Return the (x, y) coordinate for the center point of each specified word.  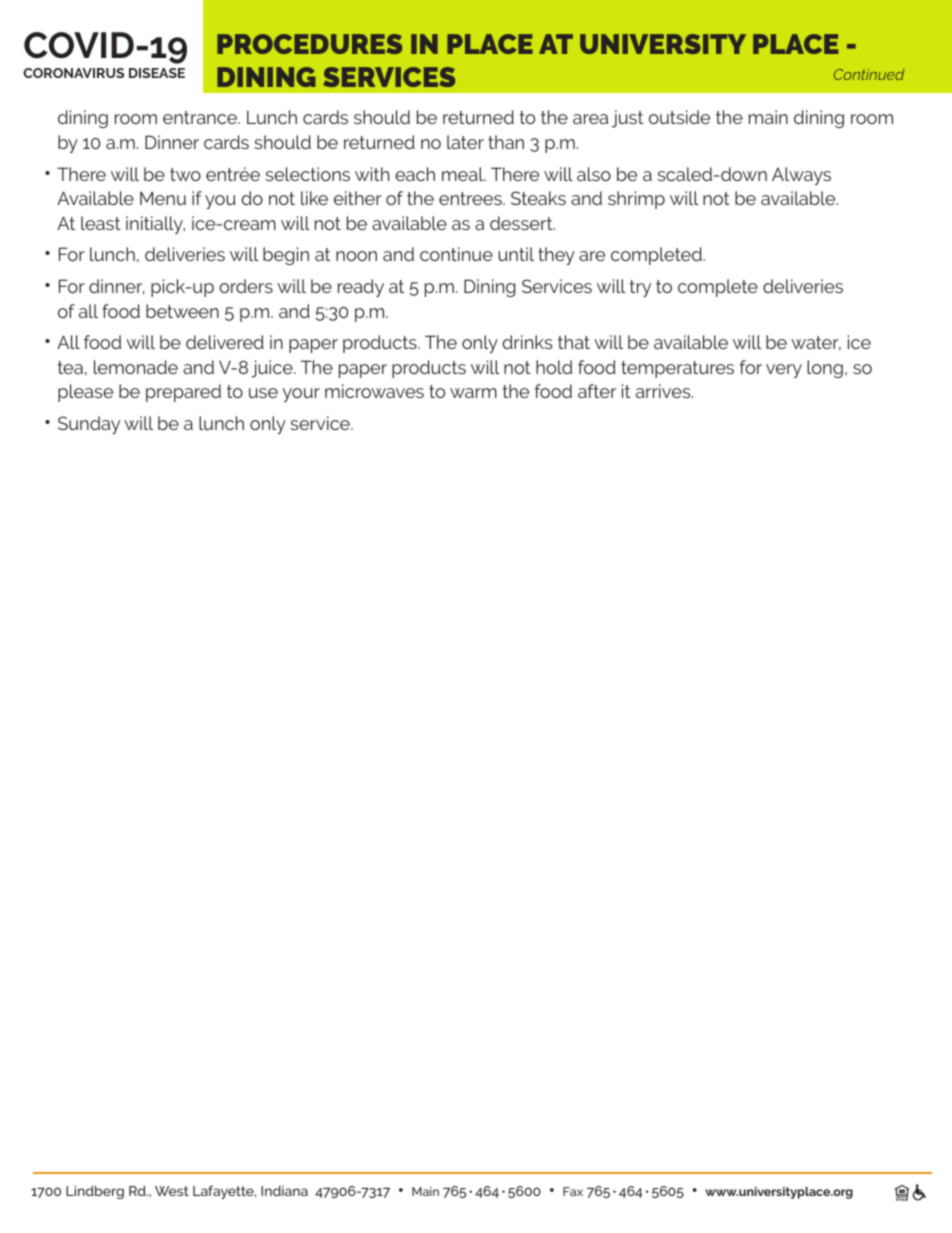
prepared (183, 393)
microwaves (374, 391)
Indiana (284, 1190)
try (640, 288)
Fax (573, 1191)
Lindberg (95, 1192)
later (465, 142)
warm (473, 393)
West (172, 1191)
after (597, 391)
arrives (664, 391)
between (182, 311)
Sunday (89, 425)
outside (679, 117)
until (516, 254)
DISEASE (157, 73)
